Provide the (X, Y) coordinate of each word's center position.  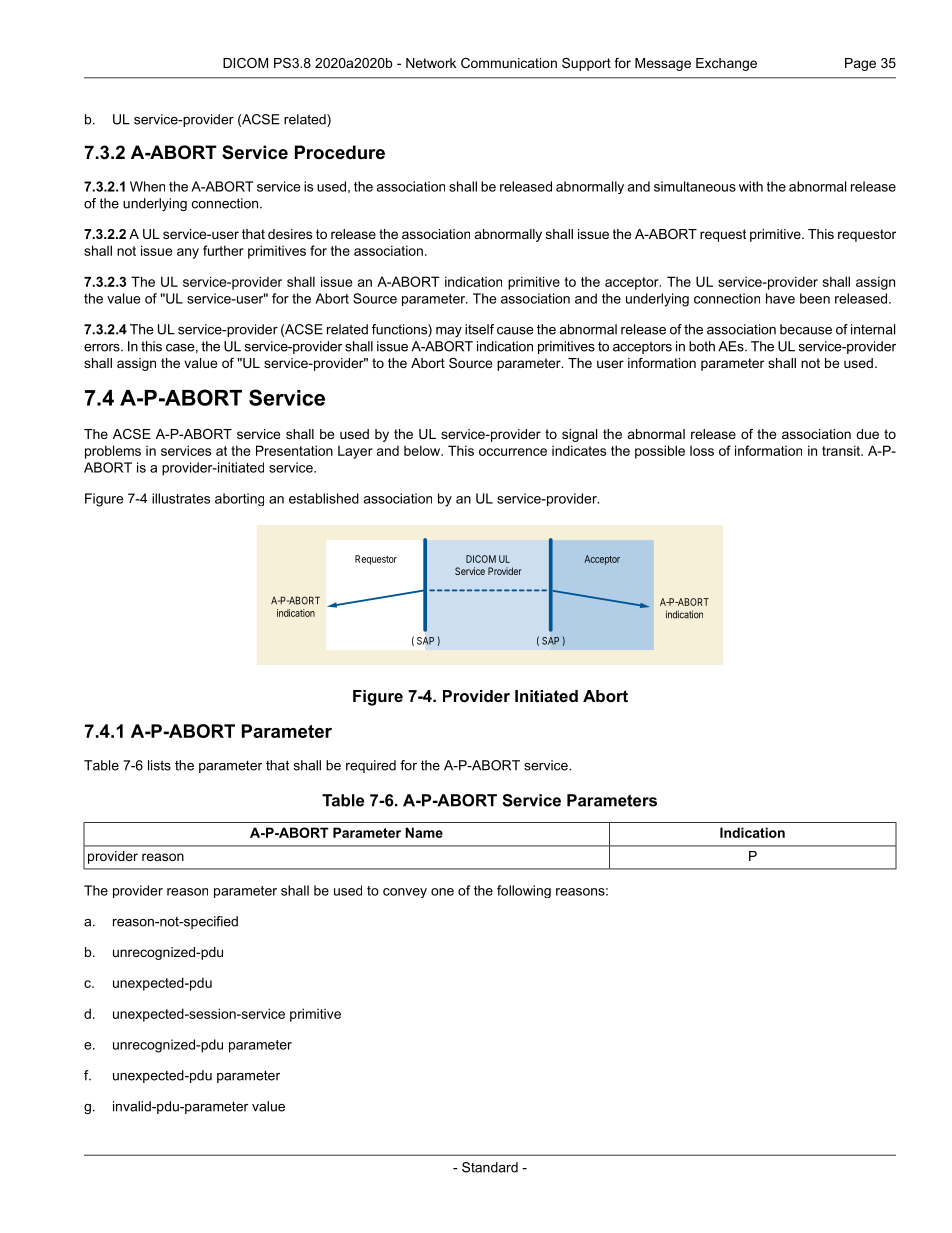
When (147, 186)
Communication (509, 63)
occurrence (513, 452)
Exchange (726, 64)
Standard (490, 1167)
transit (842, 450)
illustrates (181, 498)
